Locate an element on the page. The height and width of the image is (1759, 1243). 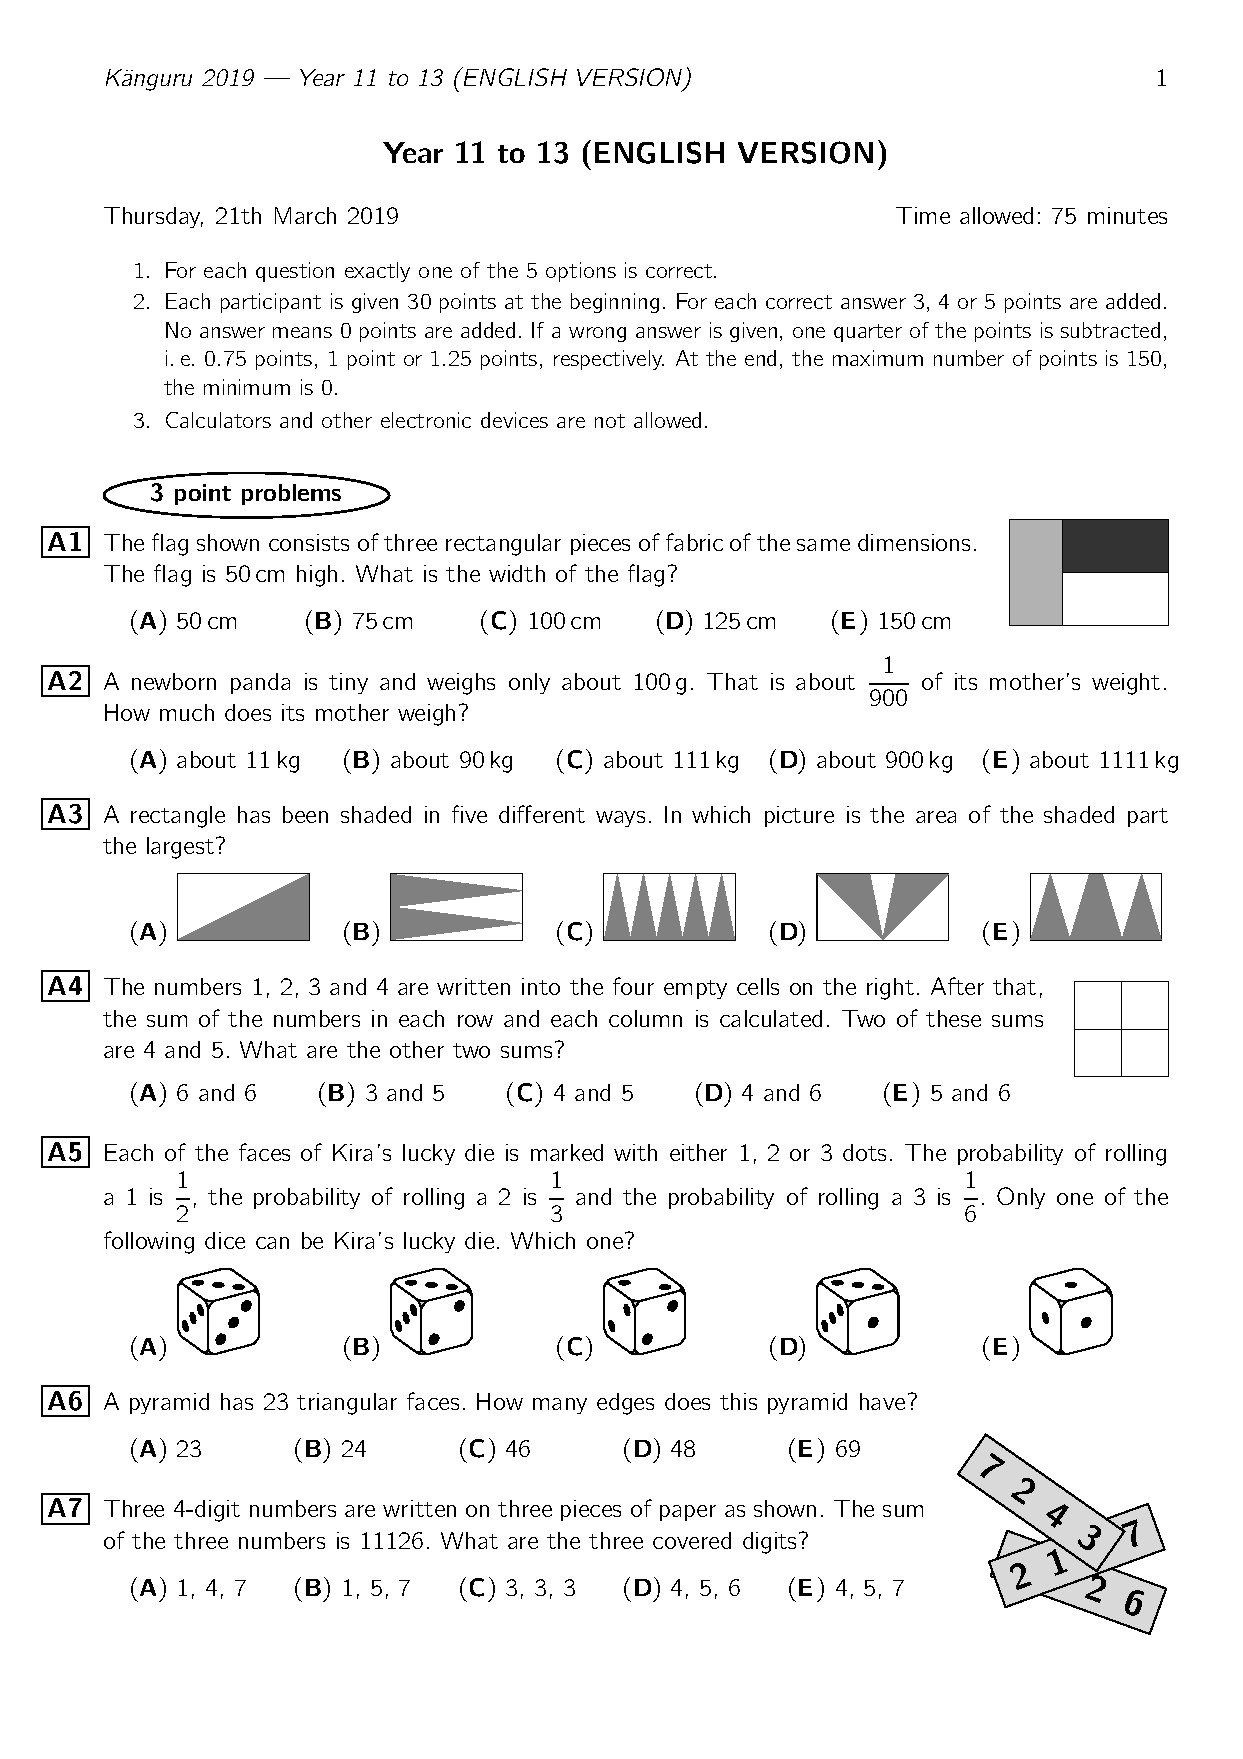
largest is located at coordinates (182, 848).
